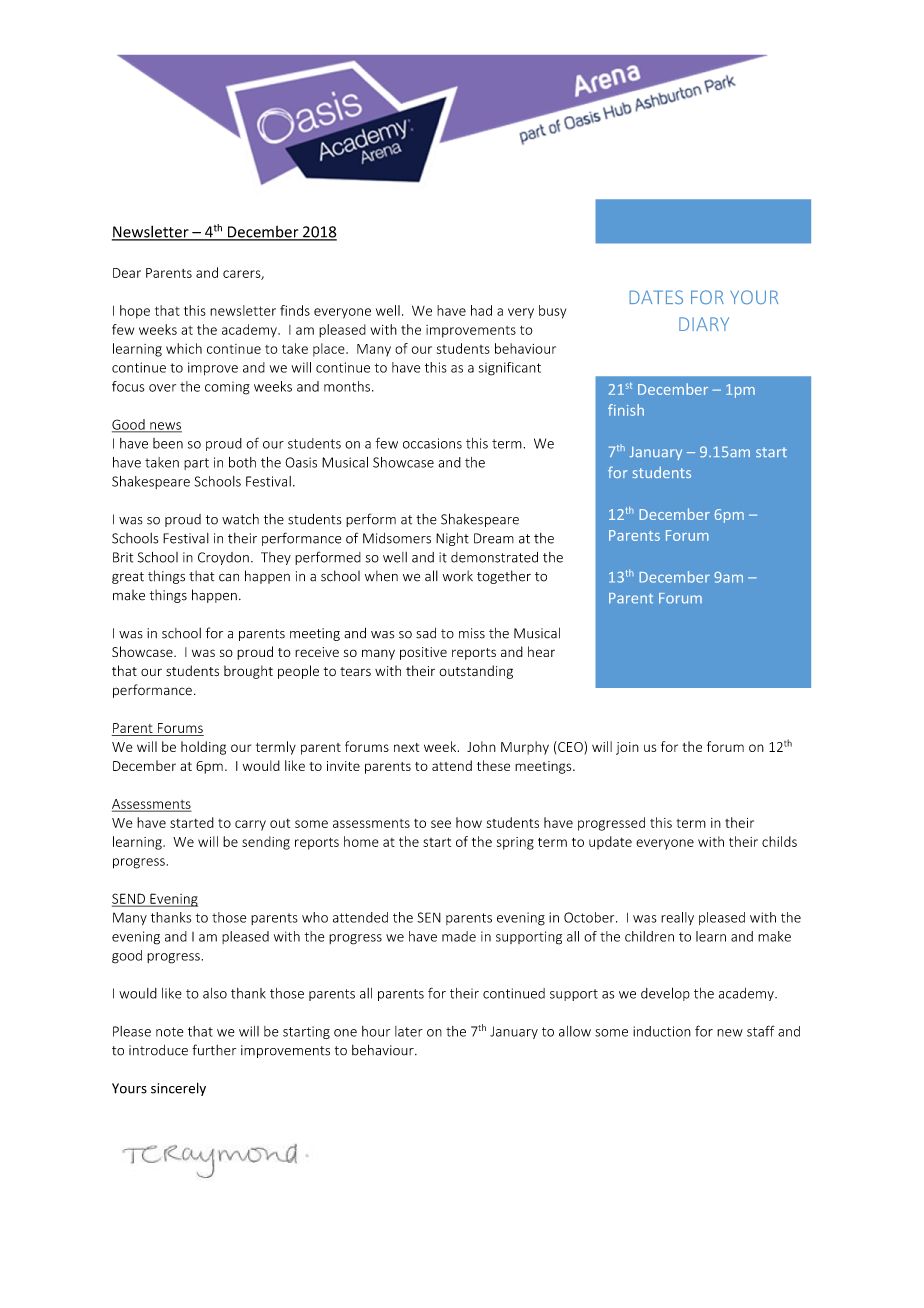 The height and width of the screenshot is (1308, 924). Describe the element at coordinates (409, 1031) in the screenshot. I see `later` at that location.
